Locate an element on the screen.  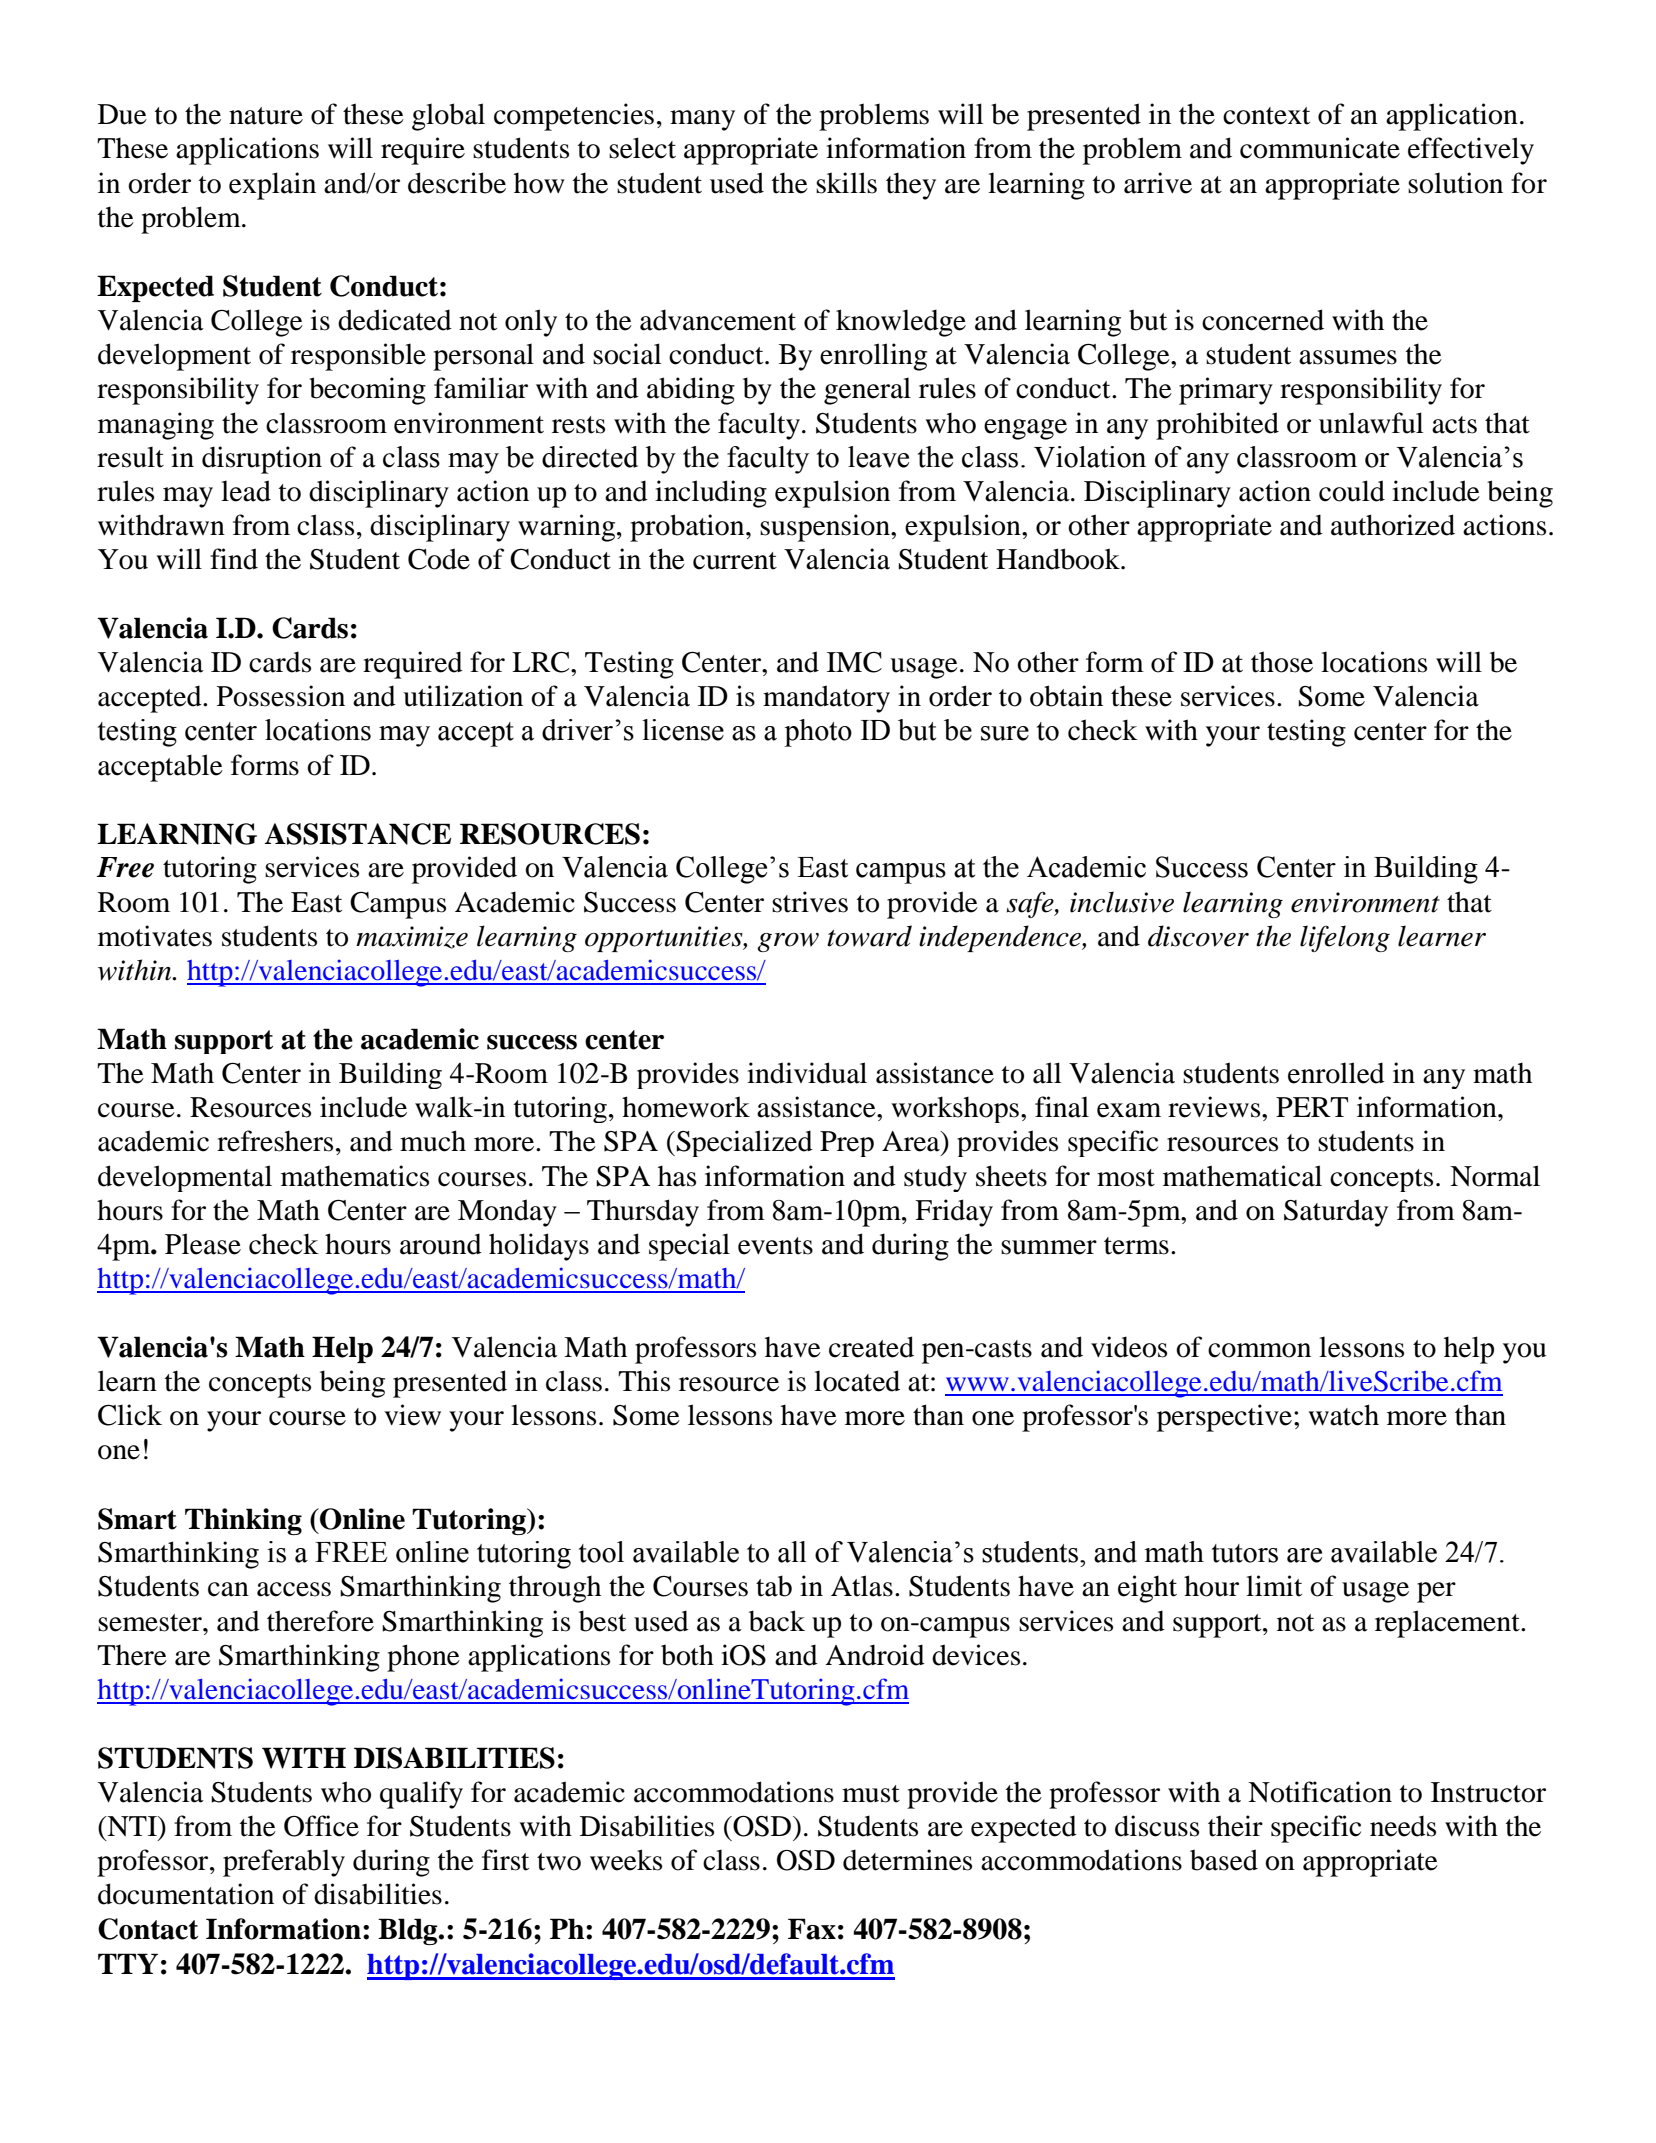
maximize is located at coordinates (412, 937).
